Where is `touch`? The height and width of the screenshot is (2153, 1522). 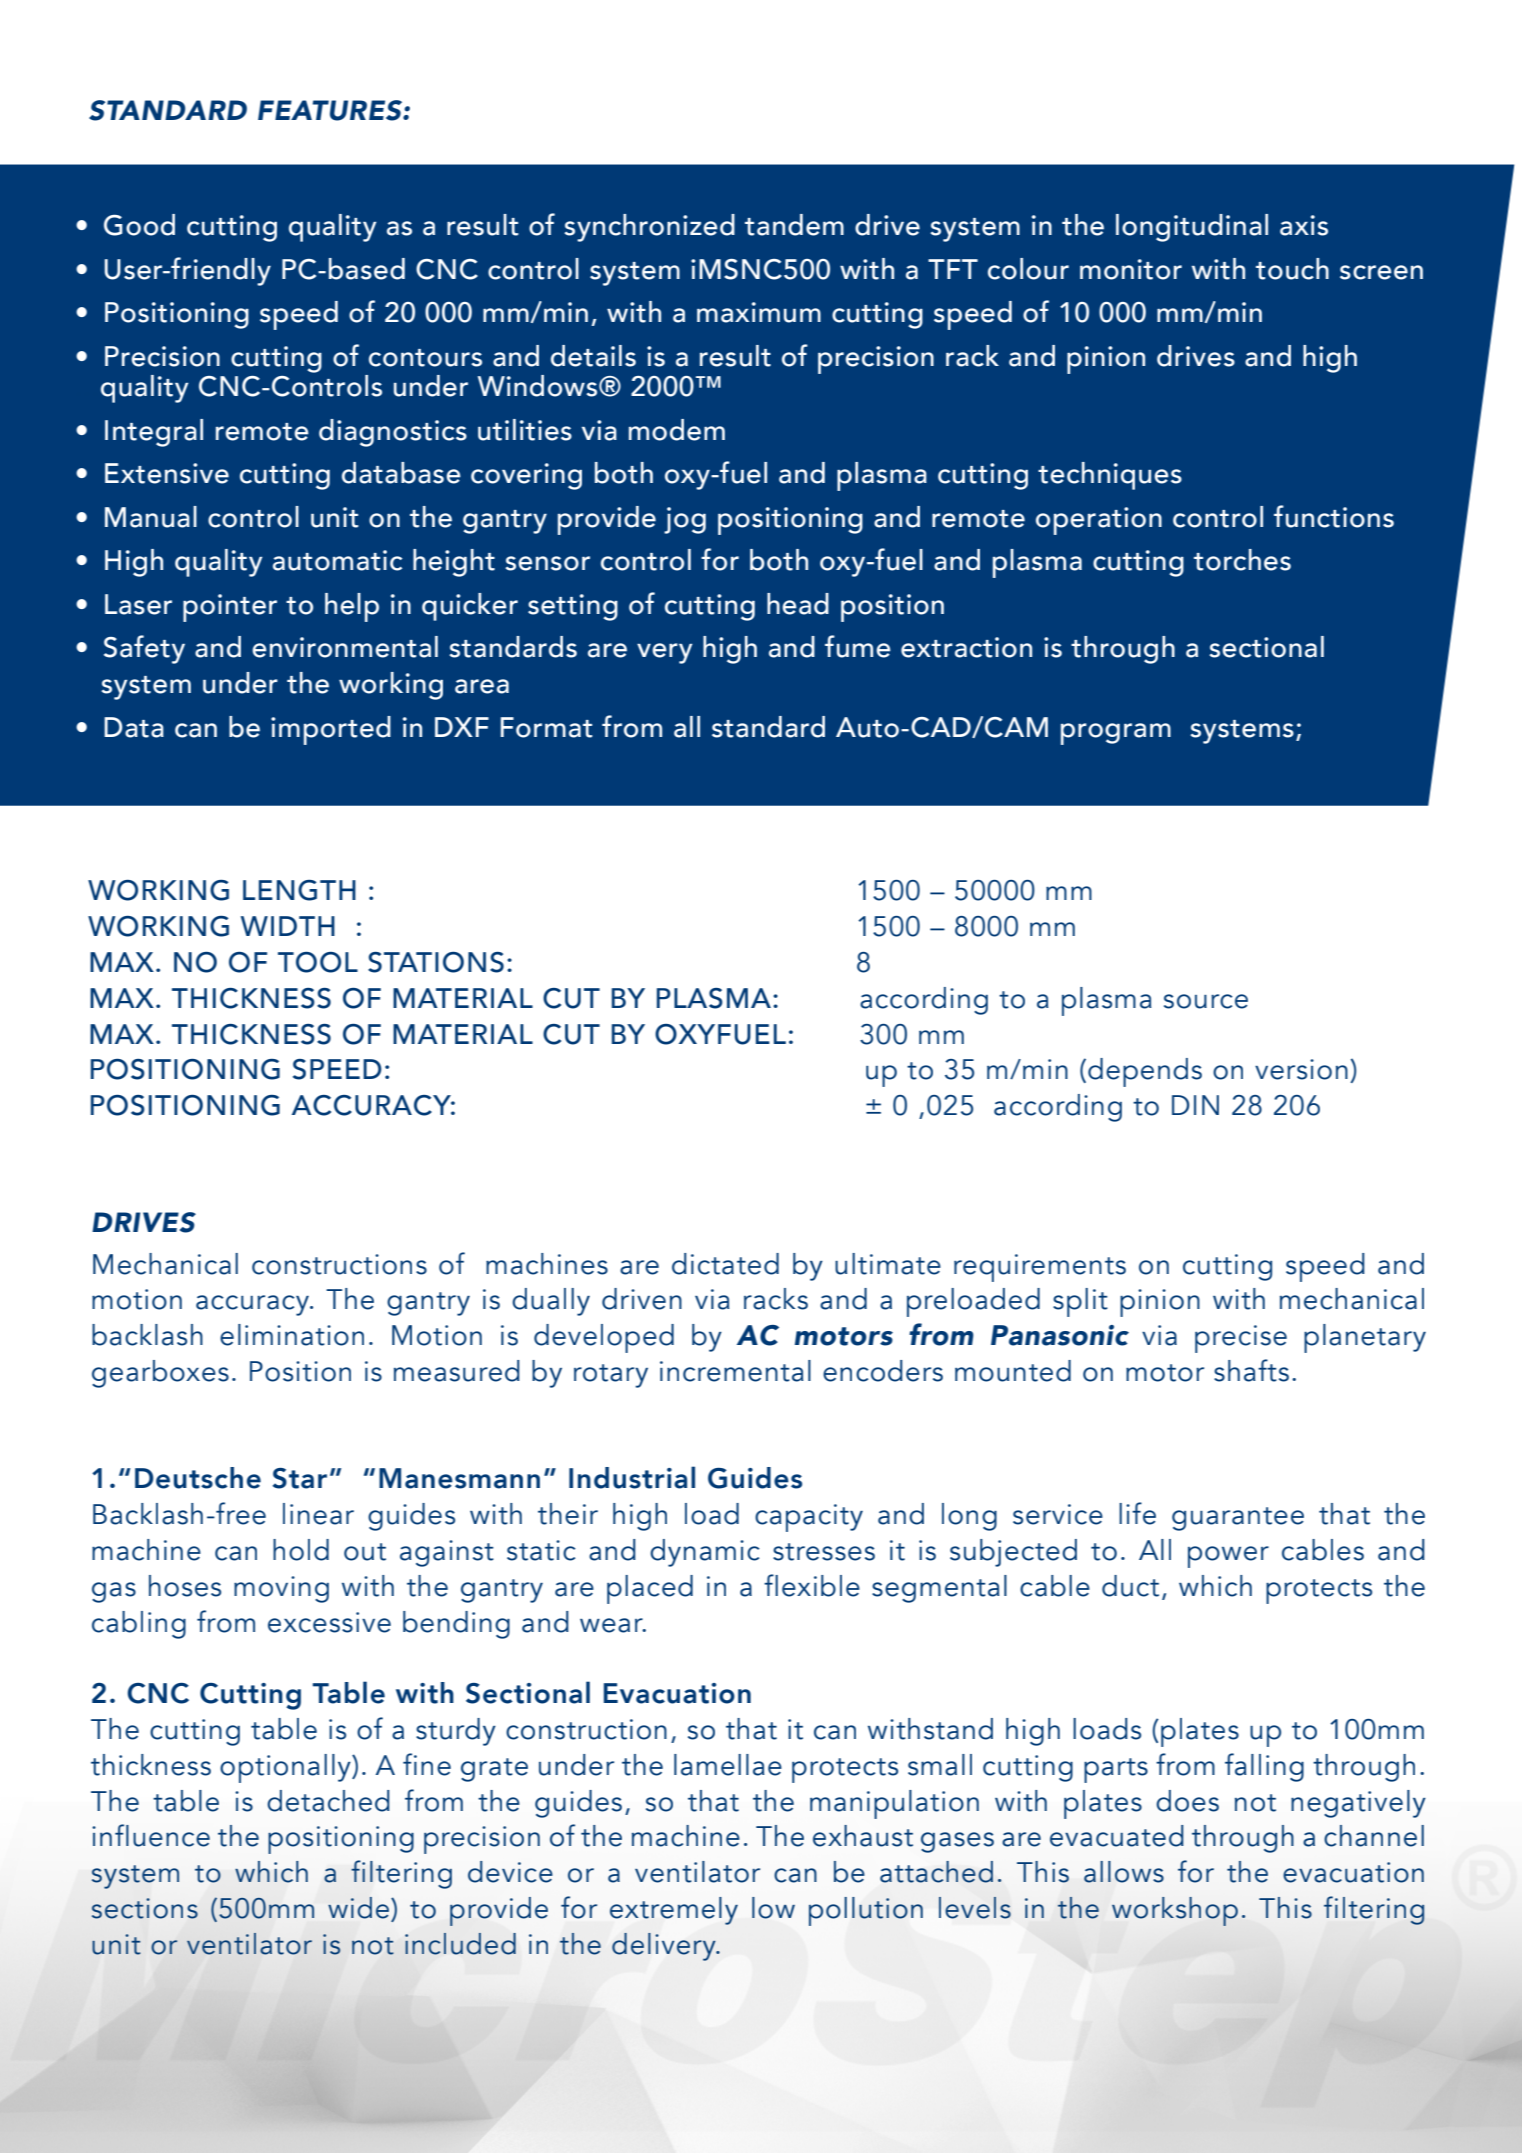
touch is located at coordinates (1292, 269).
